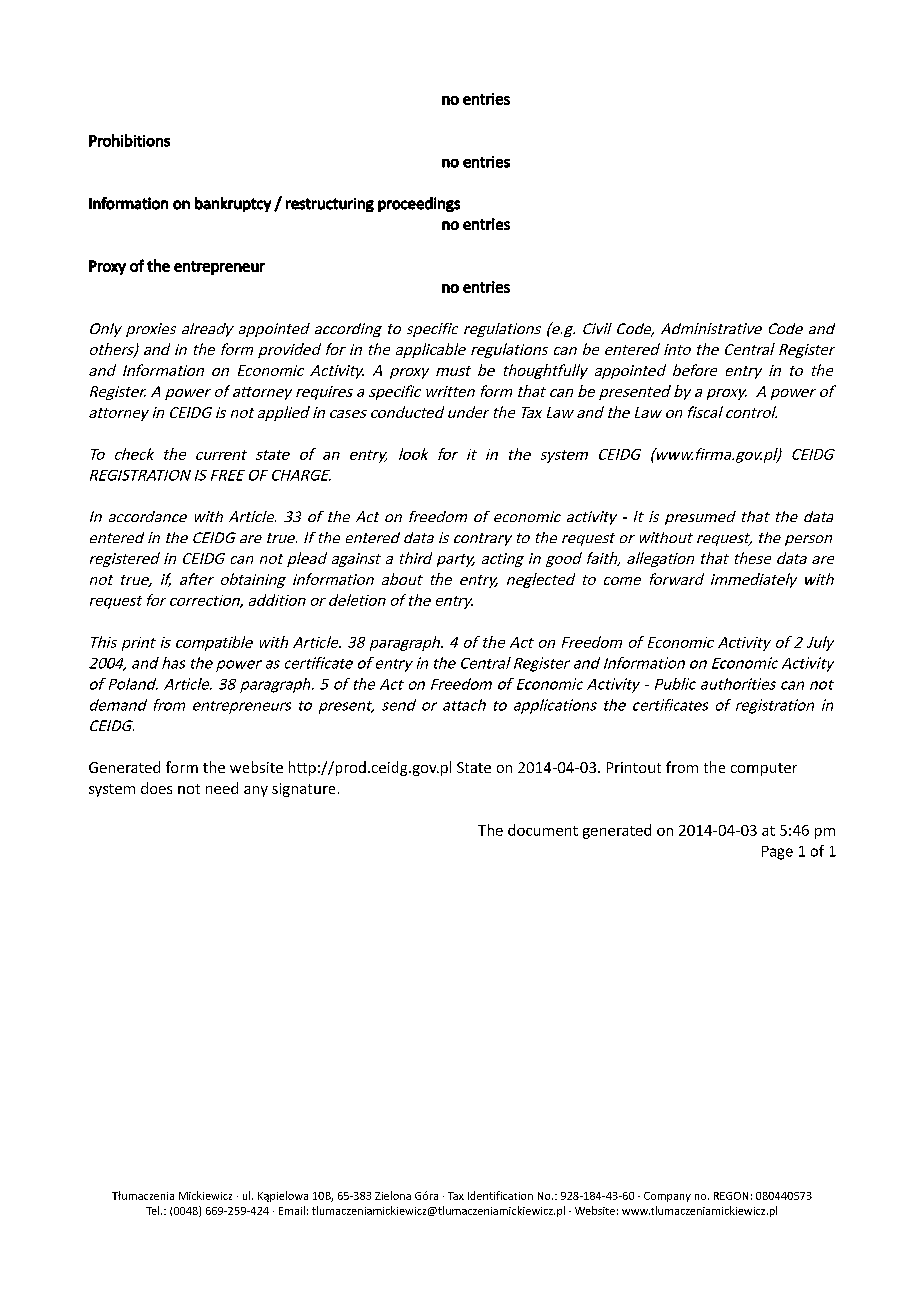  I want to click on proceedings, so click(419, 204).
